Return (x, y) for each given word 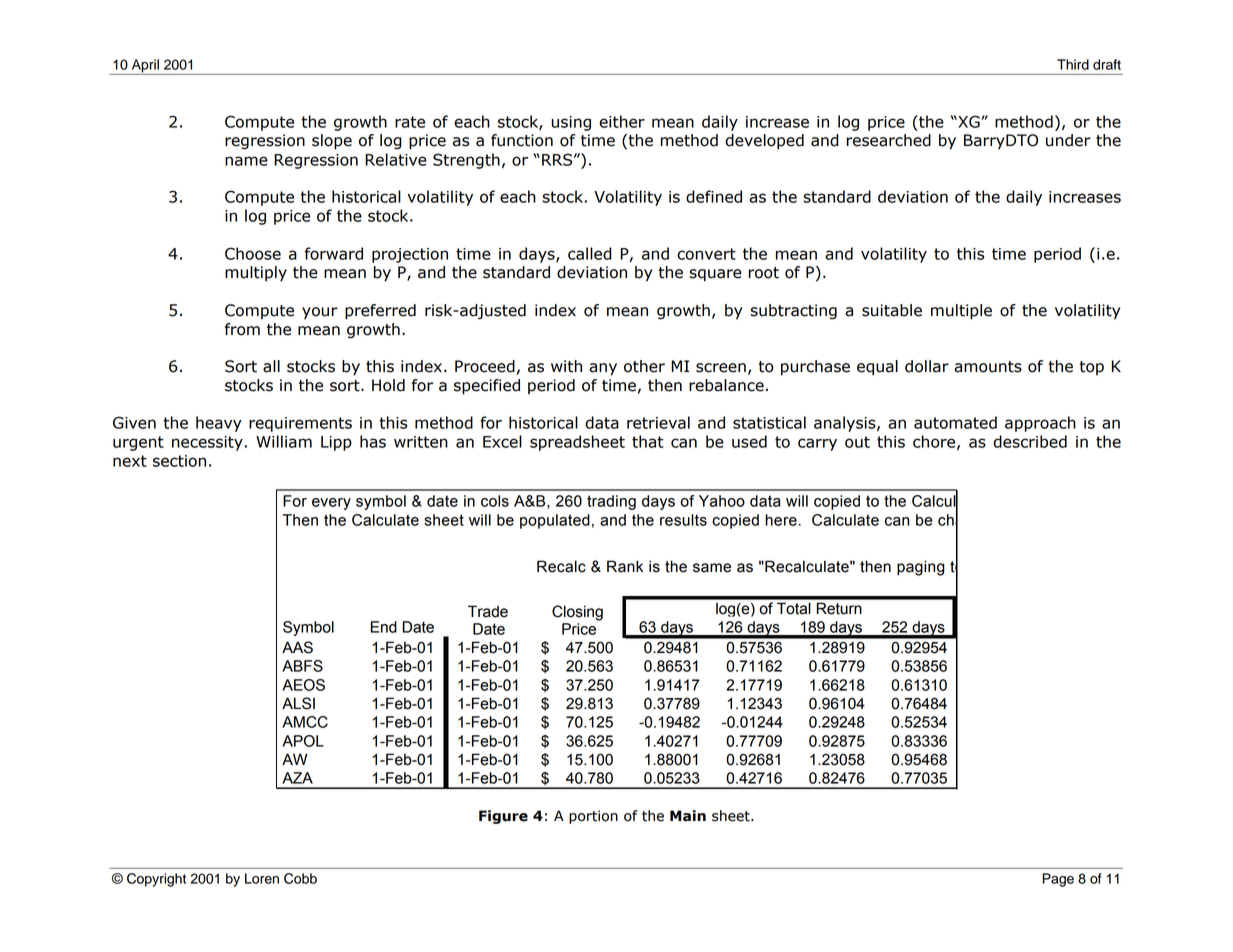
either (622, 121)
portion (593, 817)
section (179, 461)
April (145, 67)
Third (1073, 64)
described (1030, 441)
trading (611, 502)
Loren (262, 878)
